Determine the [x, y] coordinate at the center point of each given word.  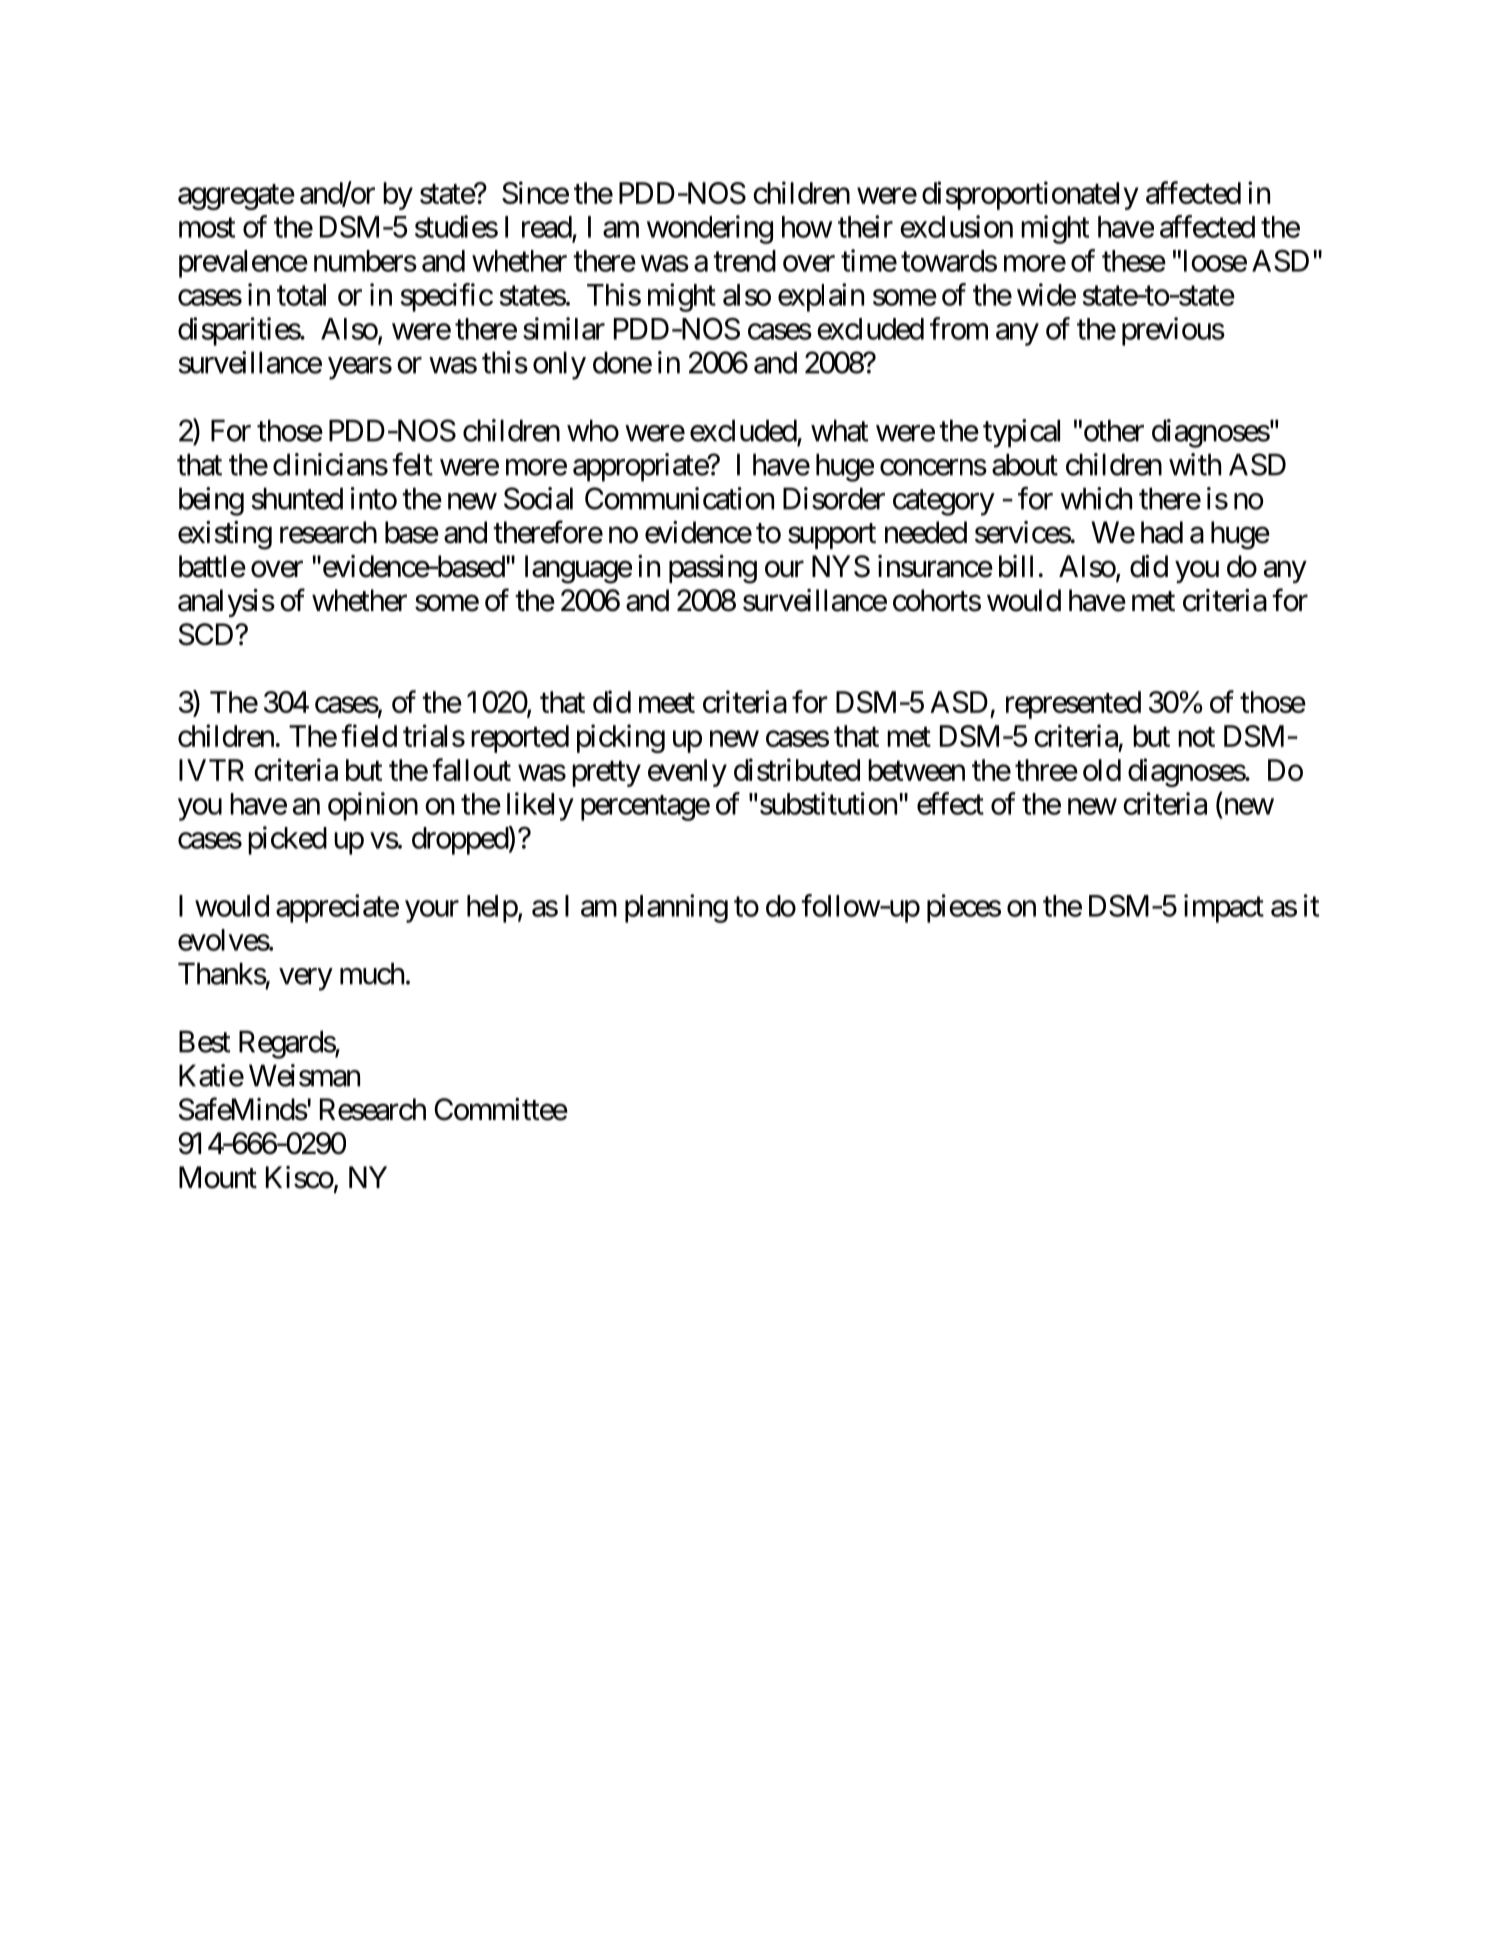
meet [667, 703]
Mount [218, 1177]
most [207, 228]
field [369, 735]
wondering [710, 229]
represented [1073, 705]
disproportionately [1030, 195]
